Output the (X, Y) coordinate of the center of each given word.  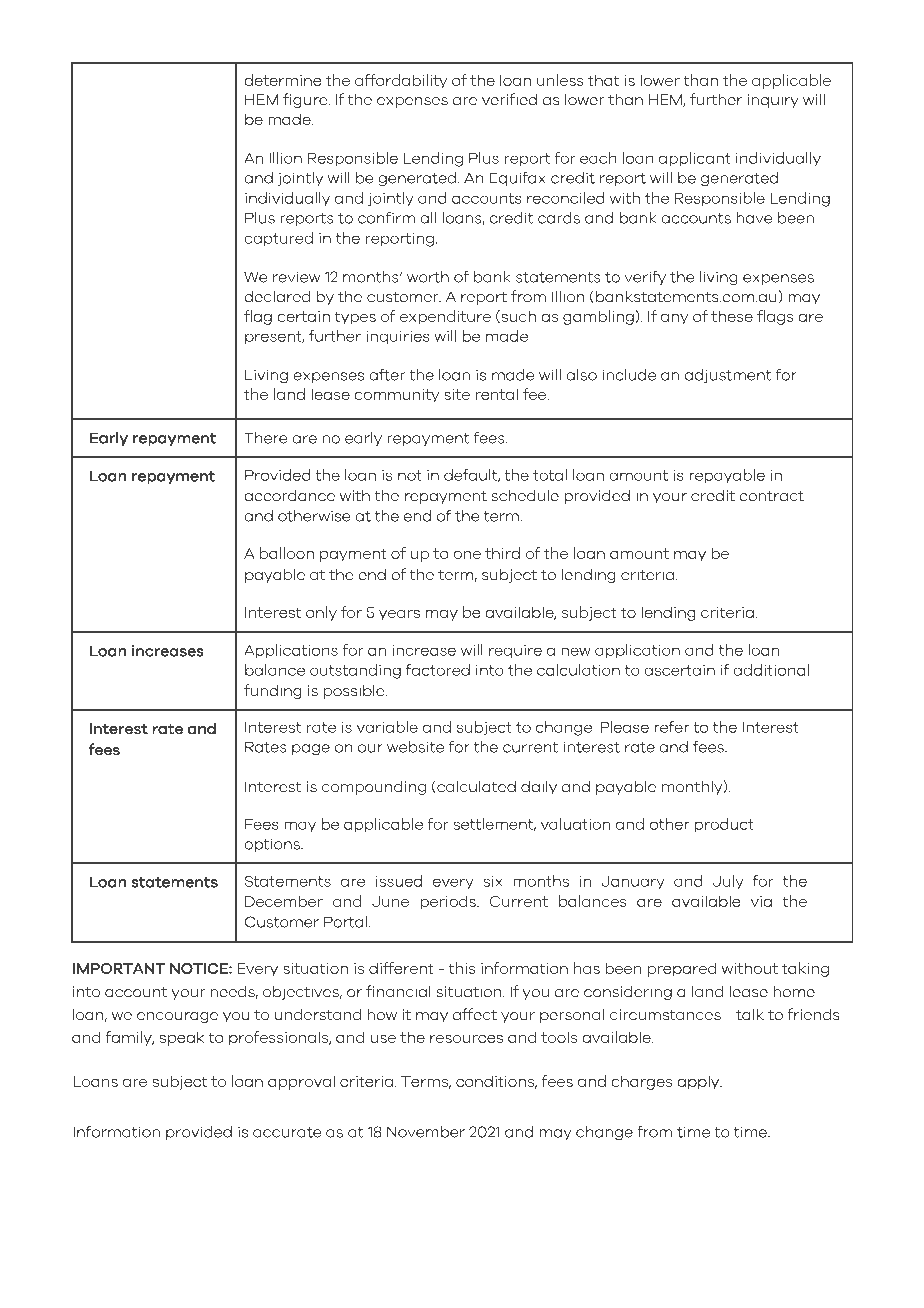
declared (277, 297)
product (724, 825)
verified (509, 99)
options (273, 845)
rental (497, 394)
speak (182, 1038)
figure (306, 100)
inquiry (773, 101)
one (467, 555)
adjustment (728, 376)
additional (771, 670)
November (426, 1132)
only (321, 613)
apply (699, 1082)
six (493, 881)
